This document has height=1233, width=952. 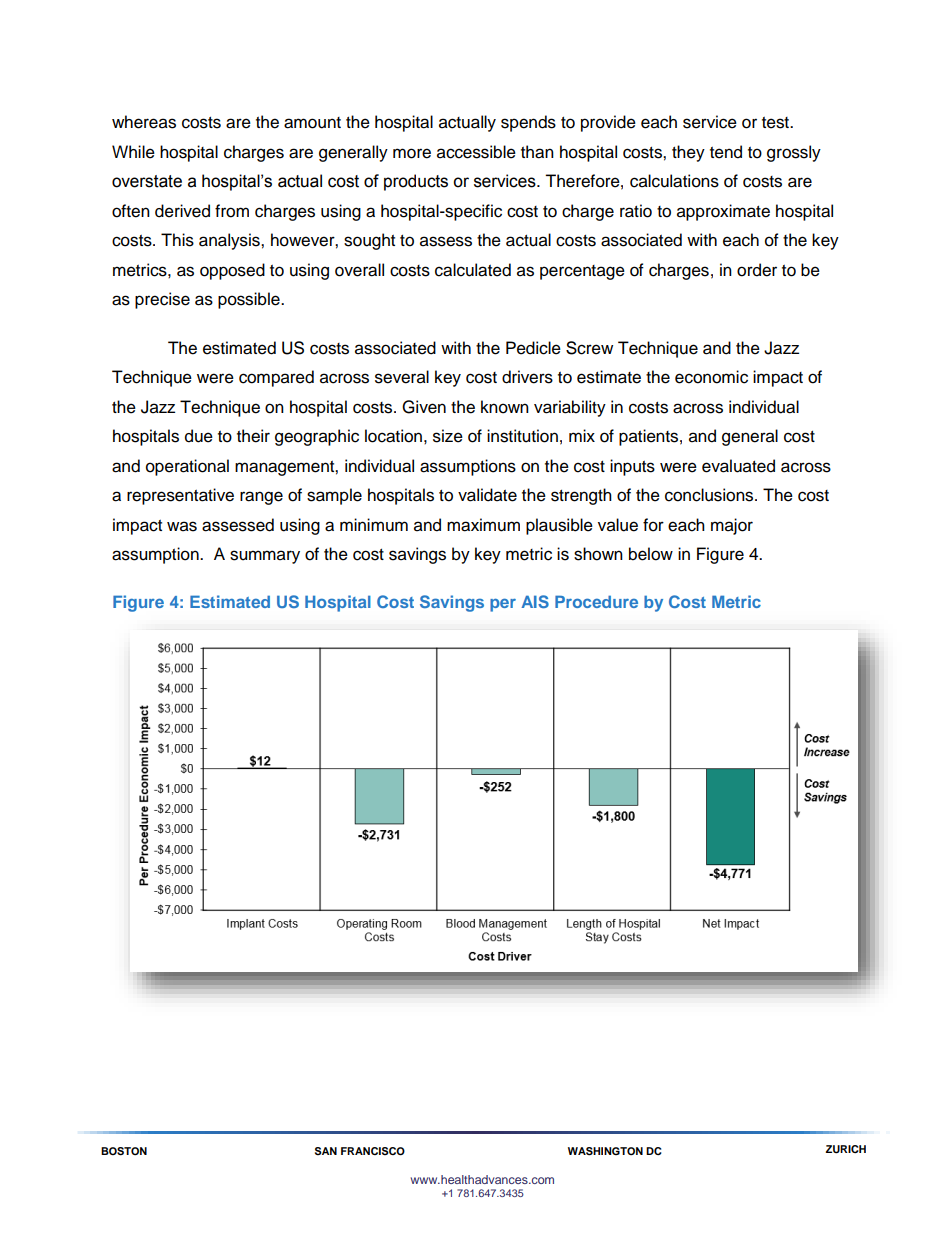 What do you see at coordinates (147, 181) in the document?
I see `overstate` at bounding box center [147, 181].
